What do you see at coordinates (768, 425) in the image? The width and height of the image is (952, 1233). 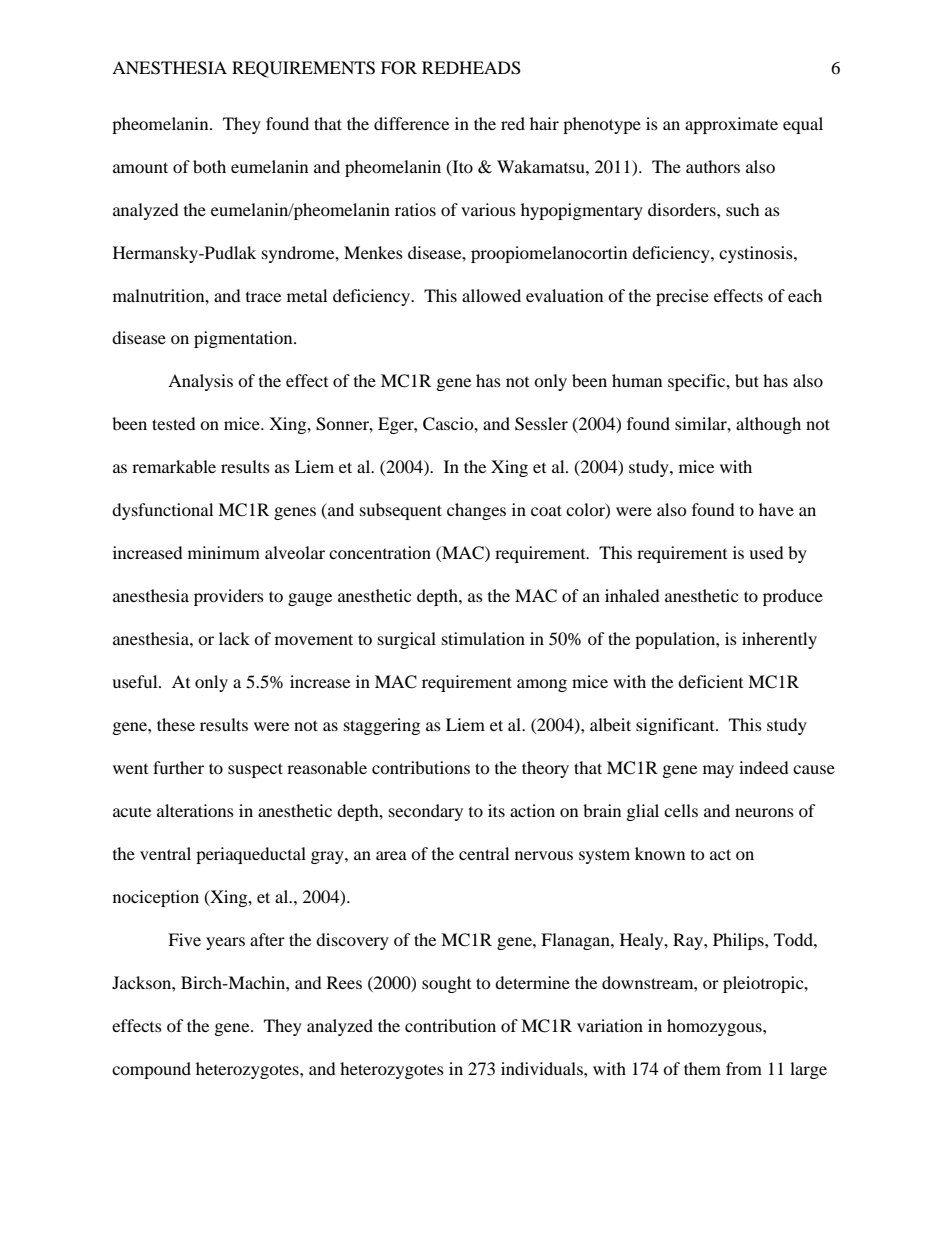 I see `although` at bounding box center [768, 425].
